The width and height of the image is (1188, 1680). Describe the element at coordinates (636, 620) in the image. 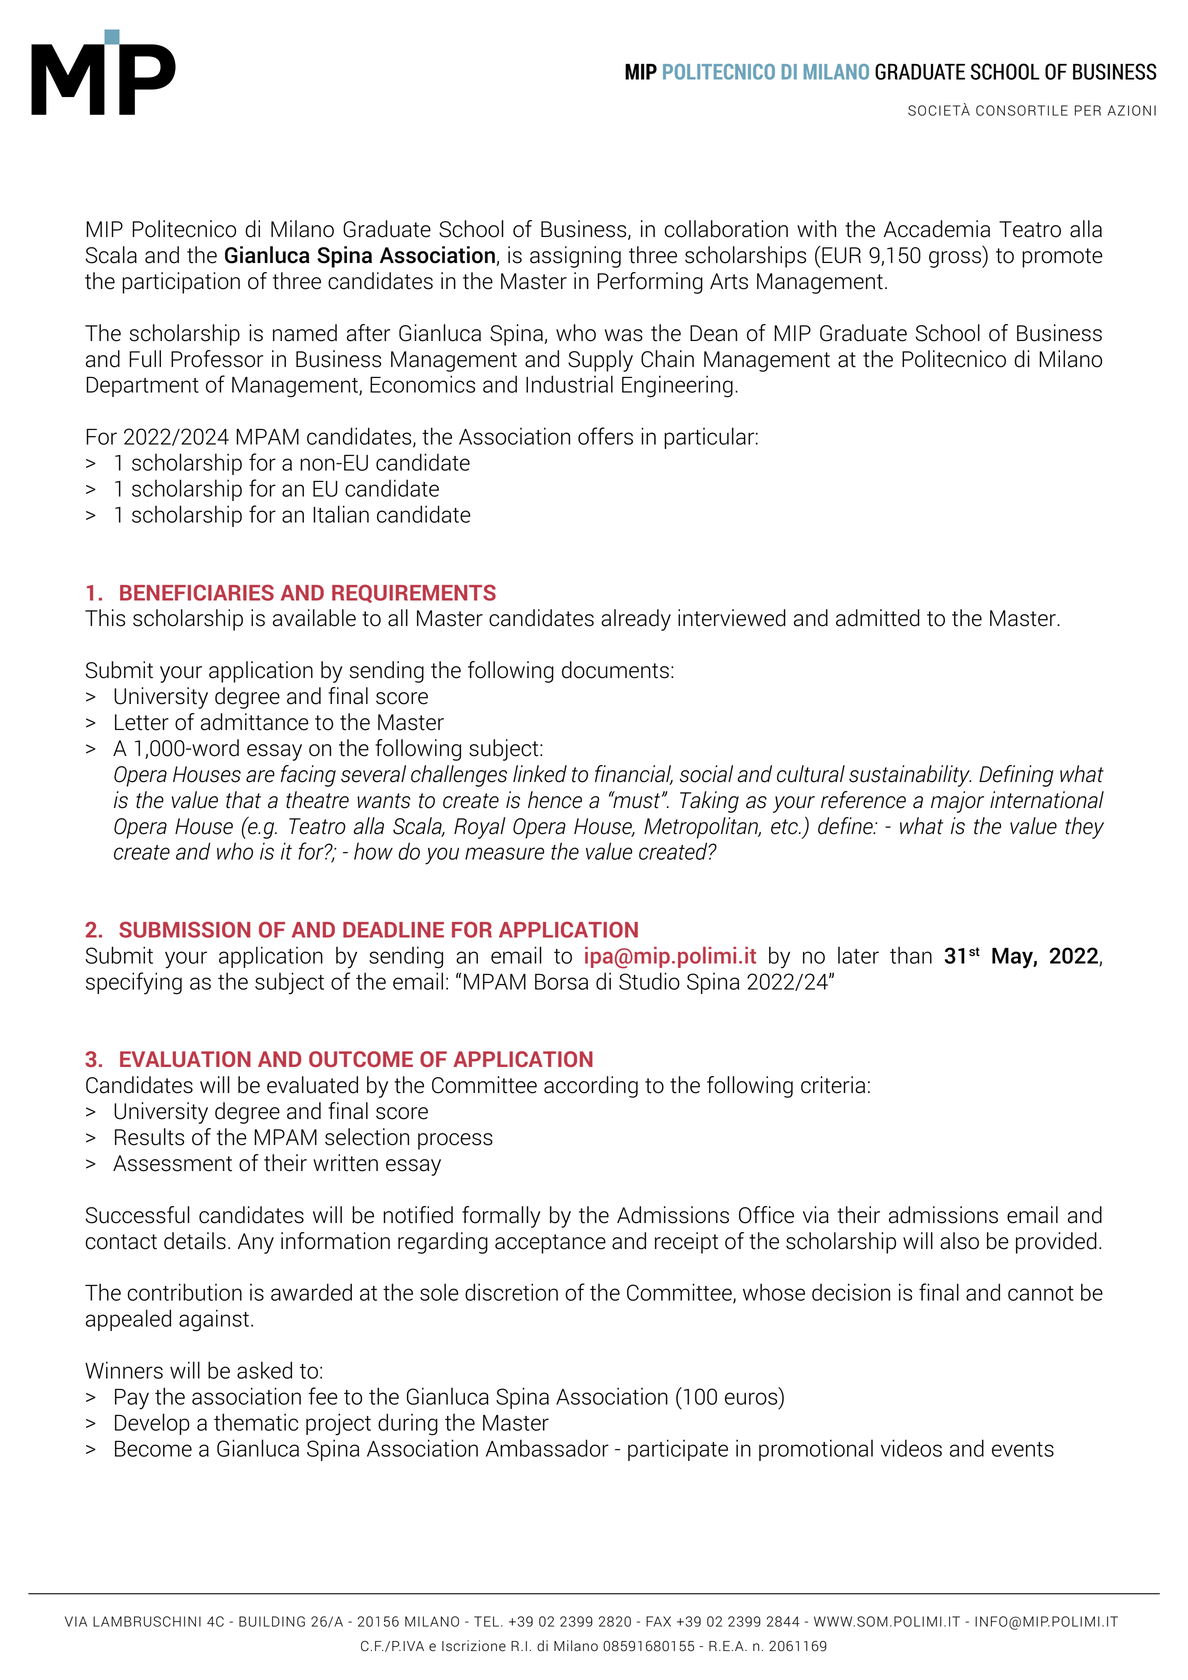

I see `already` at that location.
